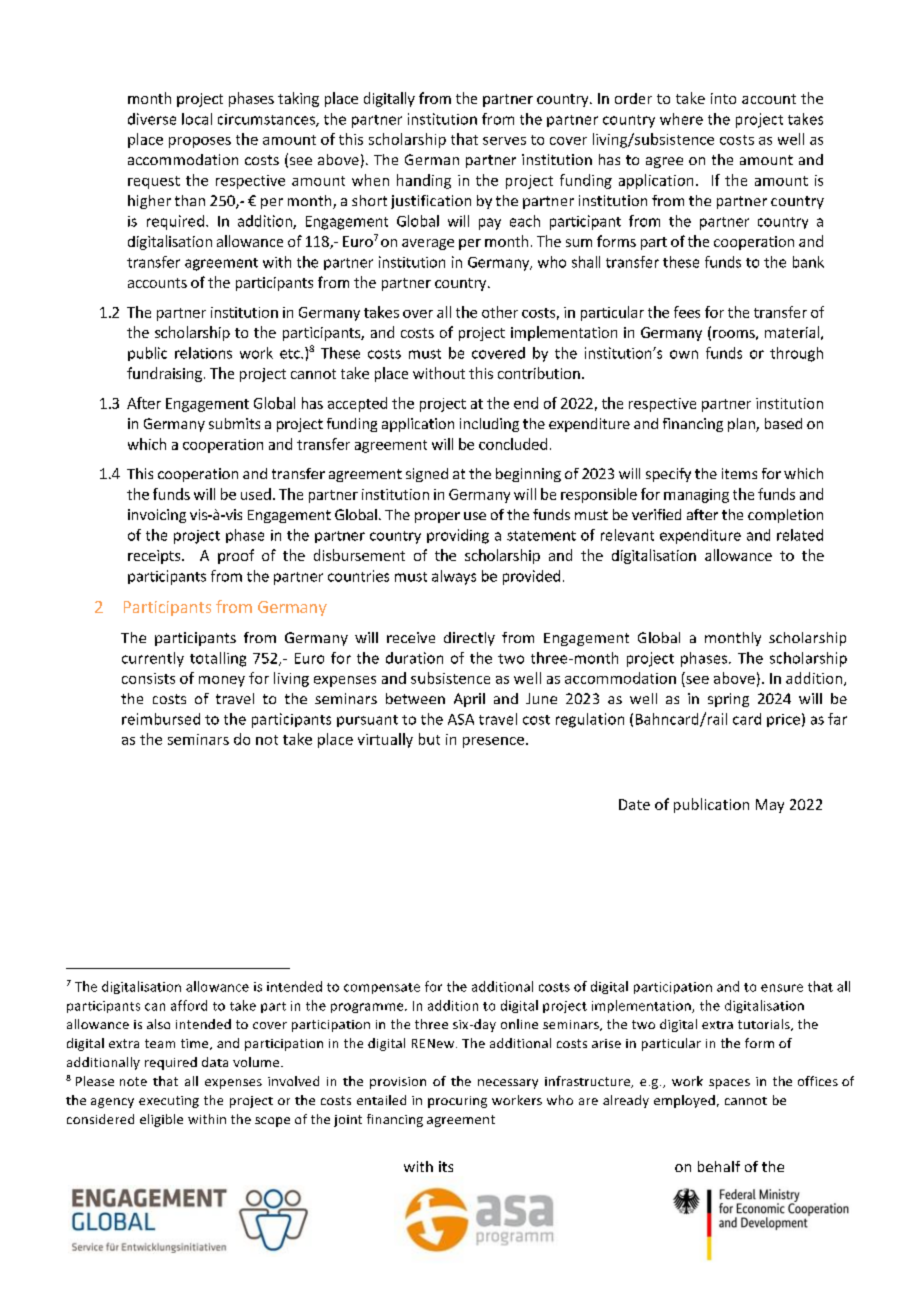  I want to click on currently, so click(153, 659).
